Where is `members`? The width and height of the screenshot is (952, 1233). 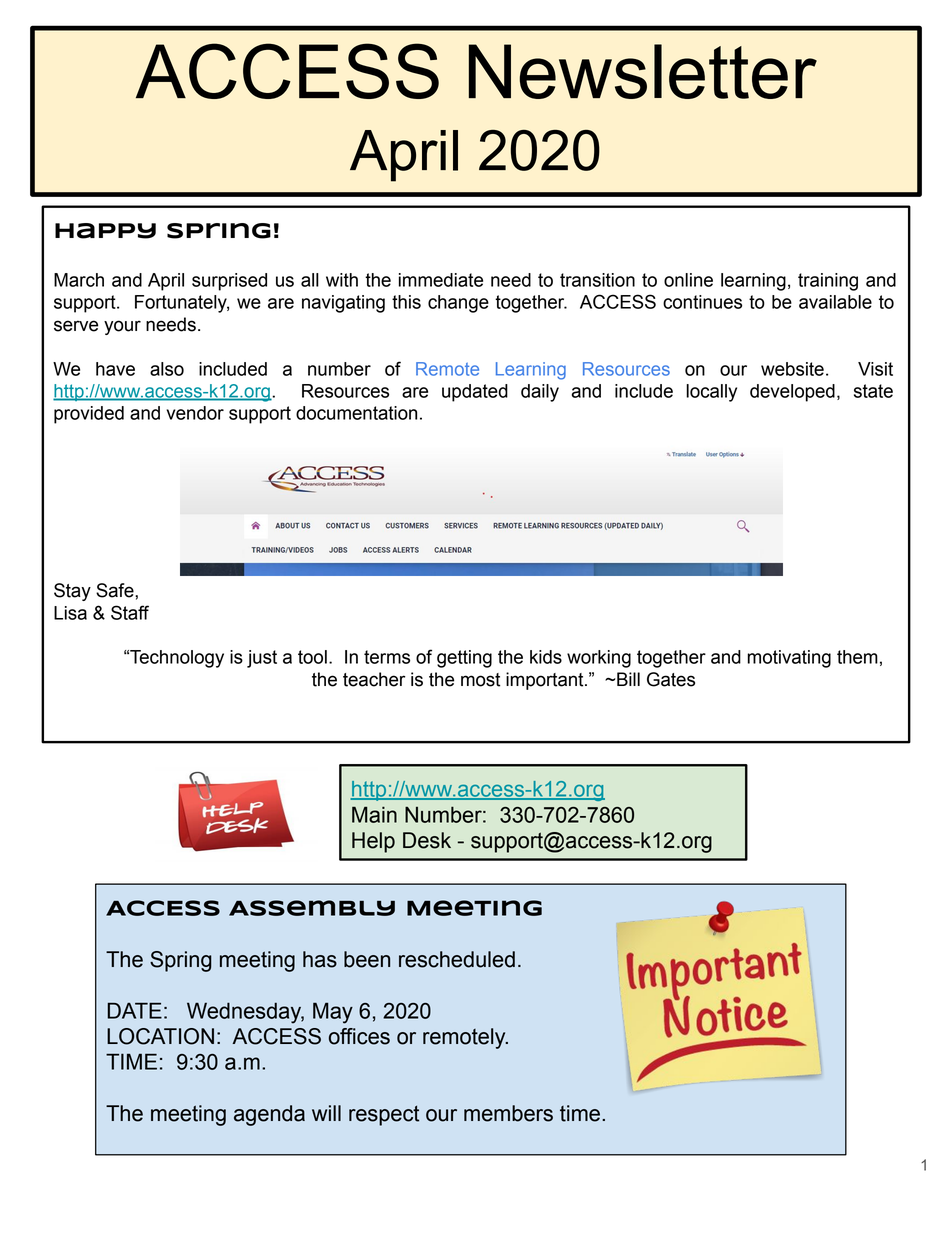 members is located at coordinates (508, 1113).
